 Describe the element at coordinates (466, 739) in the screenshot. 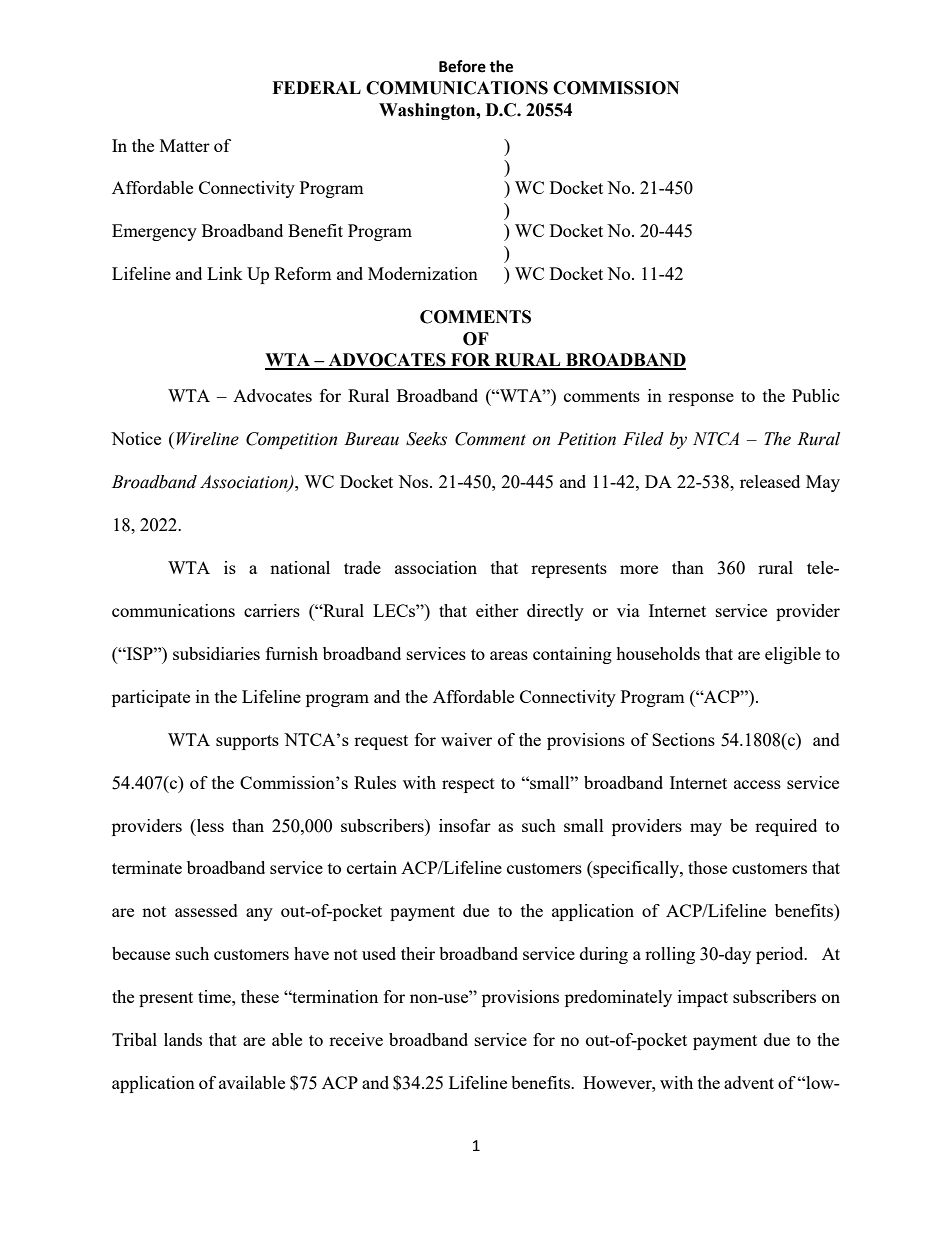

I see `waiver` at that location.
